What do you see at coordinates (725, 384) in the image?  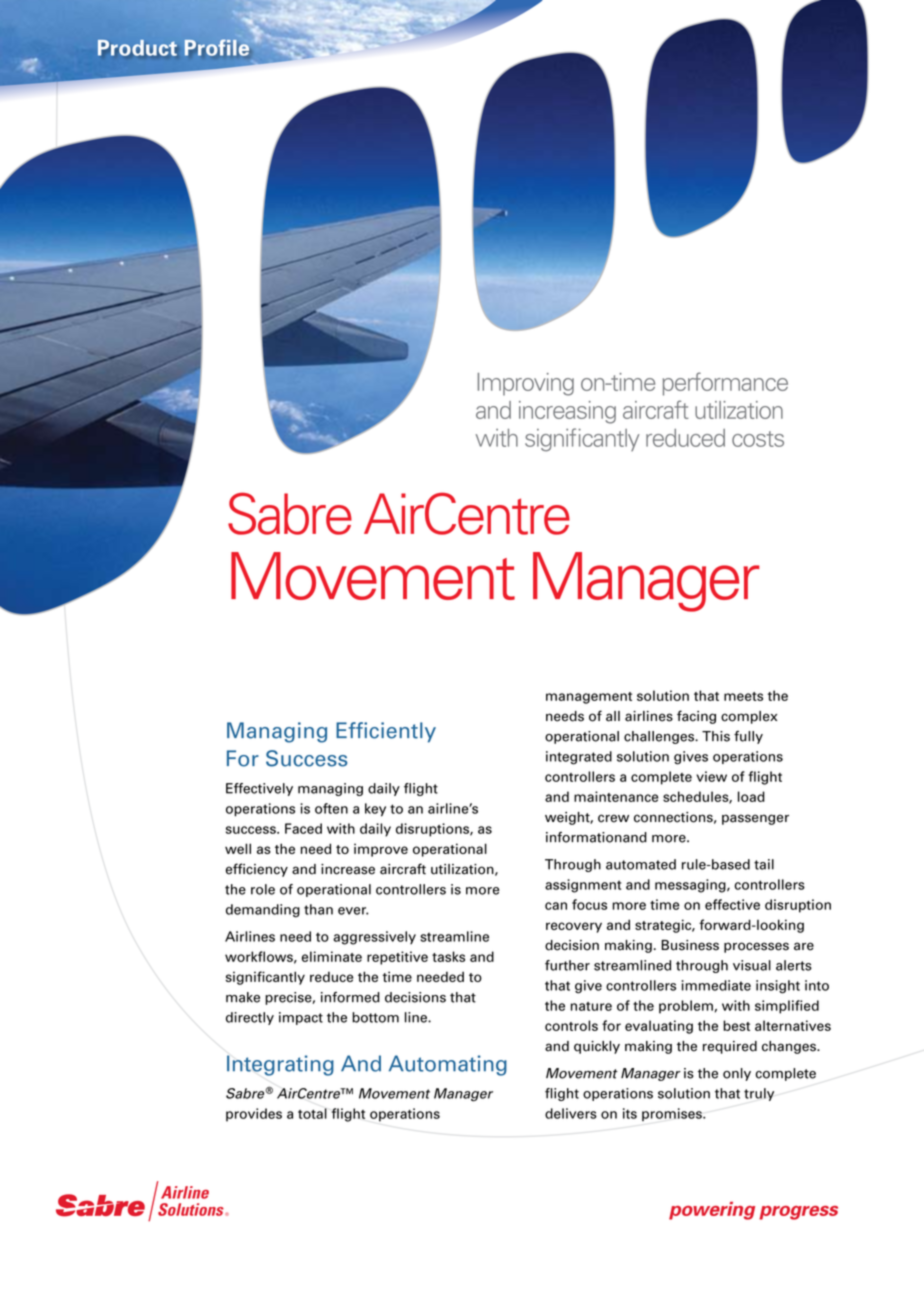 I see `performance` at bounding box center [725, 384].
